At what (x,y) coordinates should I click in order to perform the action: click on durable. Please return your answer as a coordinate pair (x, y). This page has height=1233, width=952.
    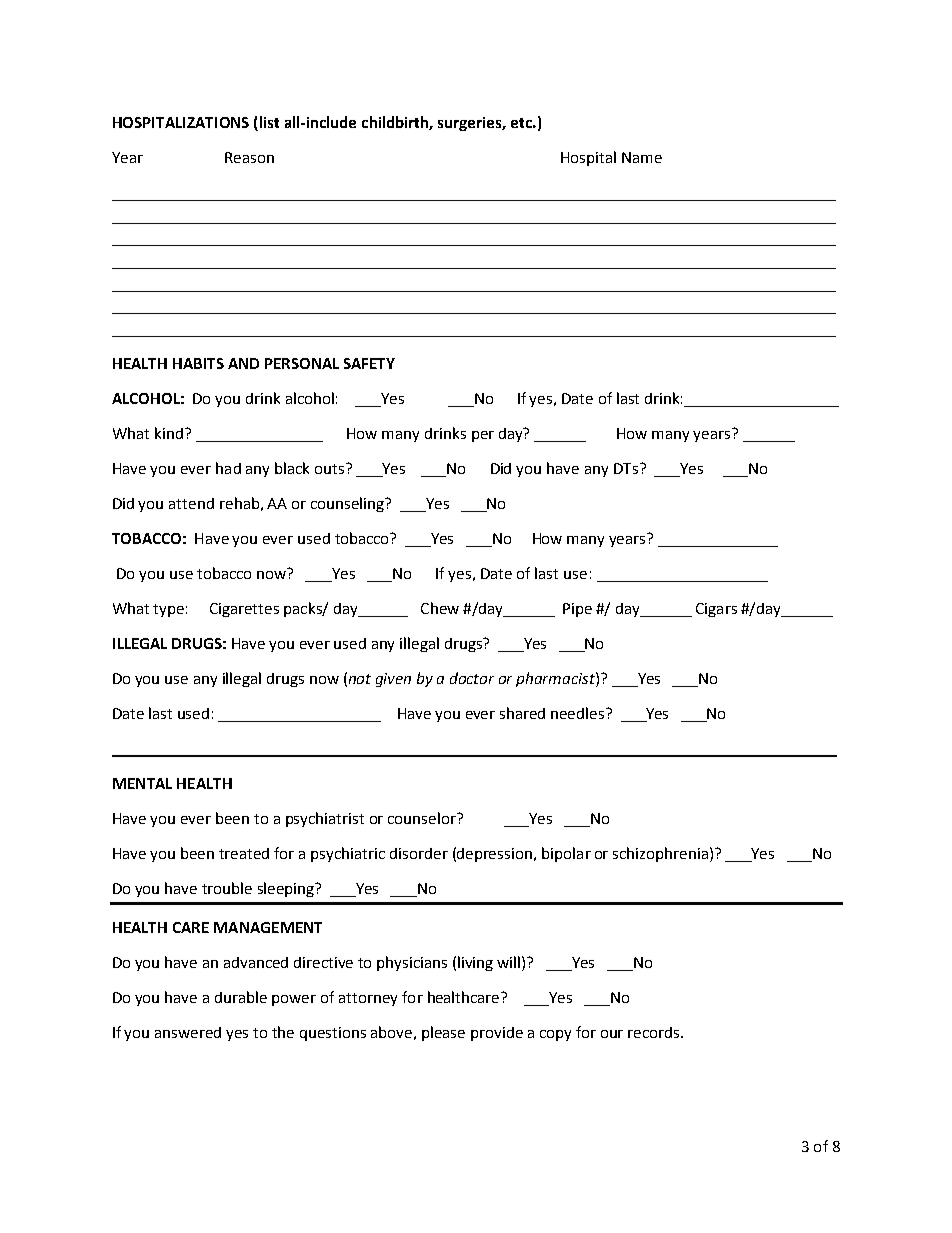
    Looking at the image, I should click on (241, 997).
